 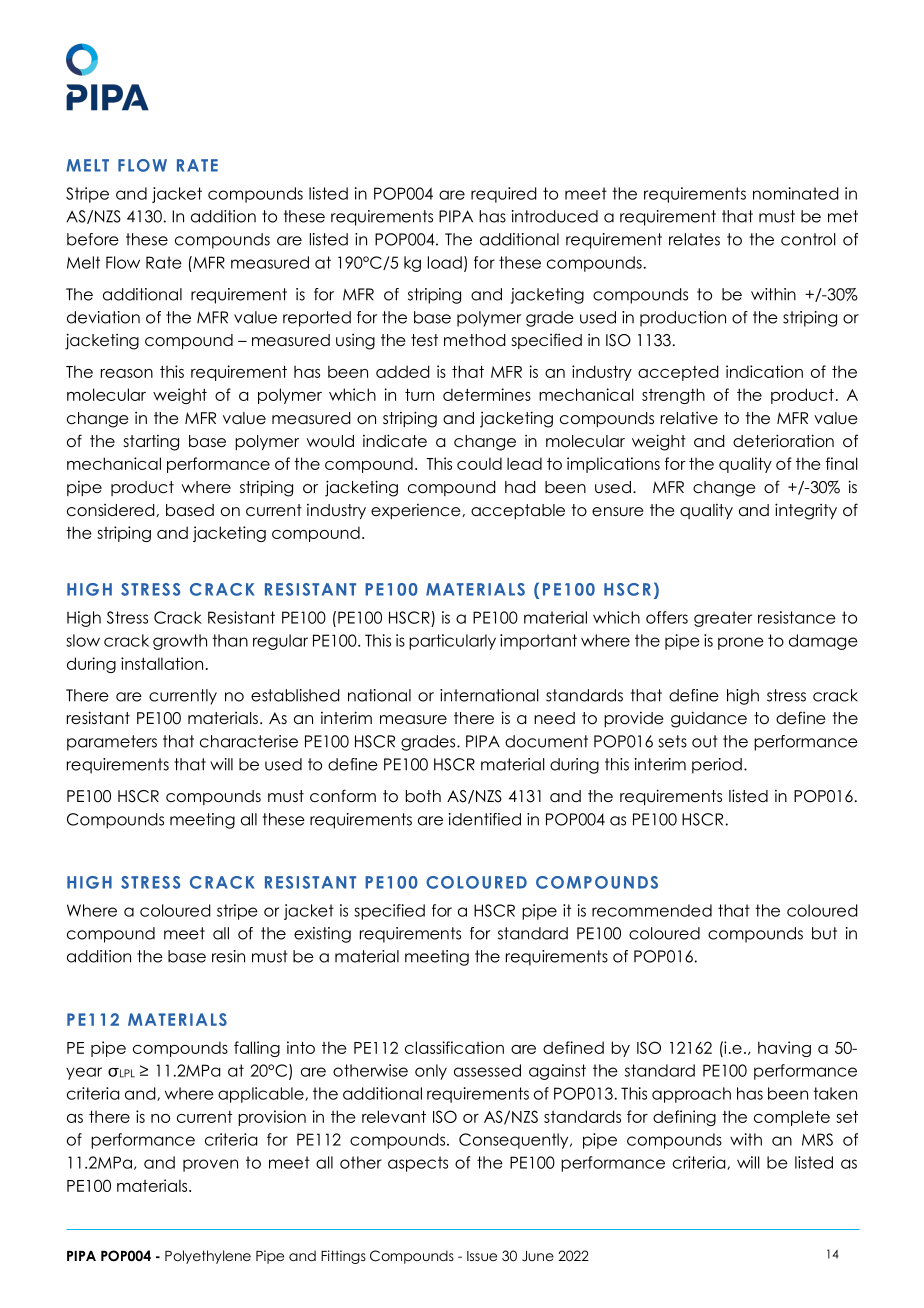 I want to click on relates, so click(x=694, y=239).
